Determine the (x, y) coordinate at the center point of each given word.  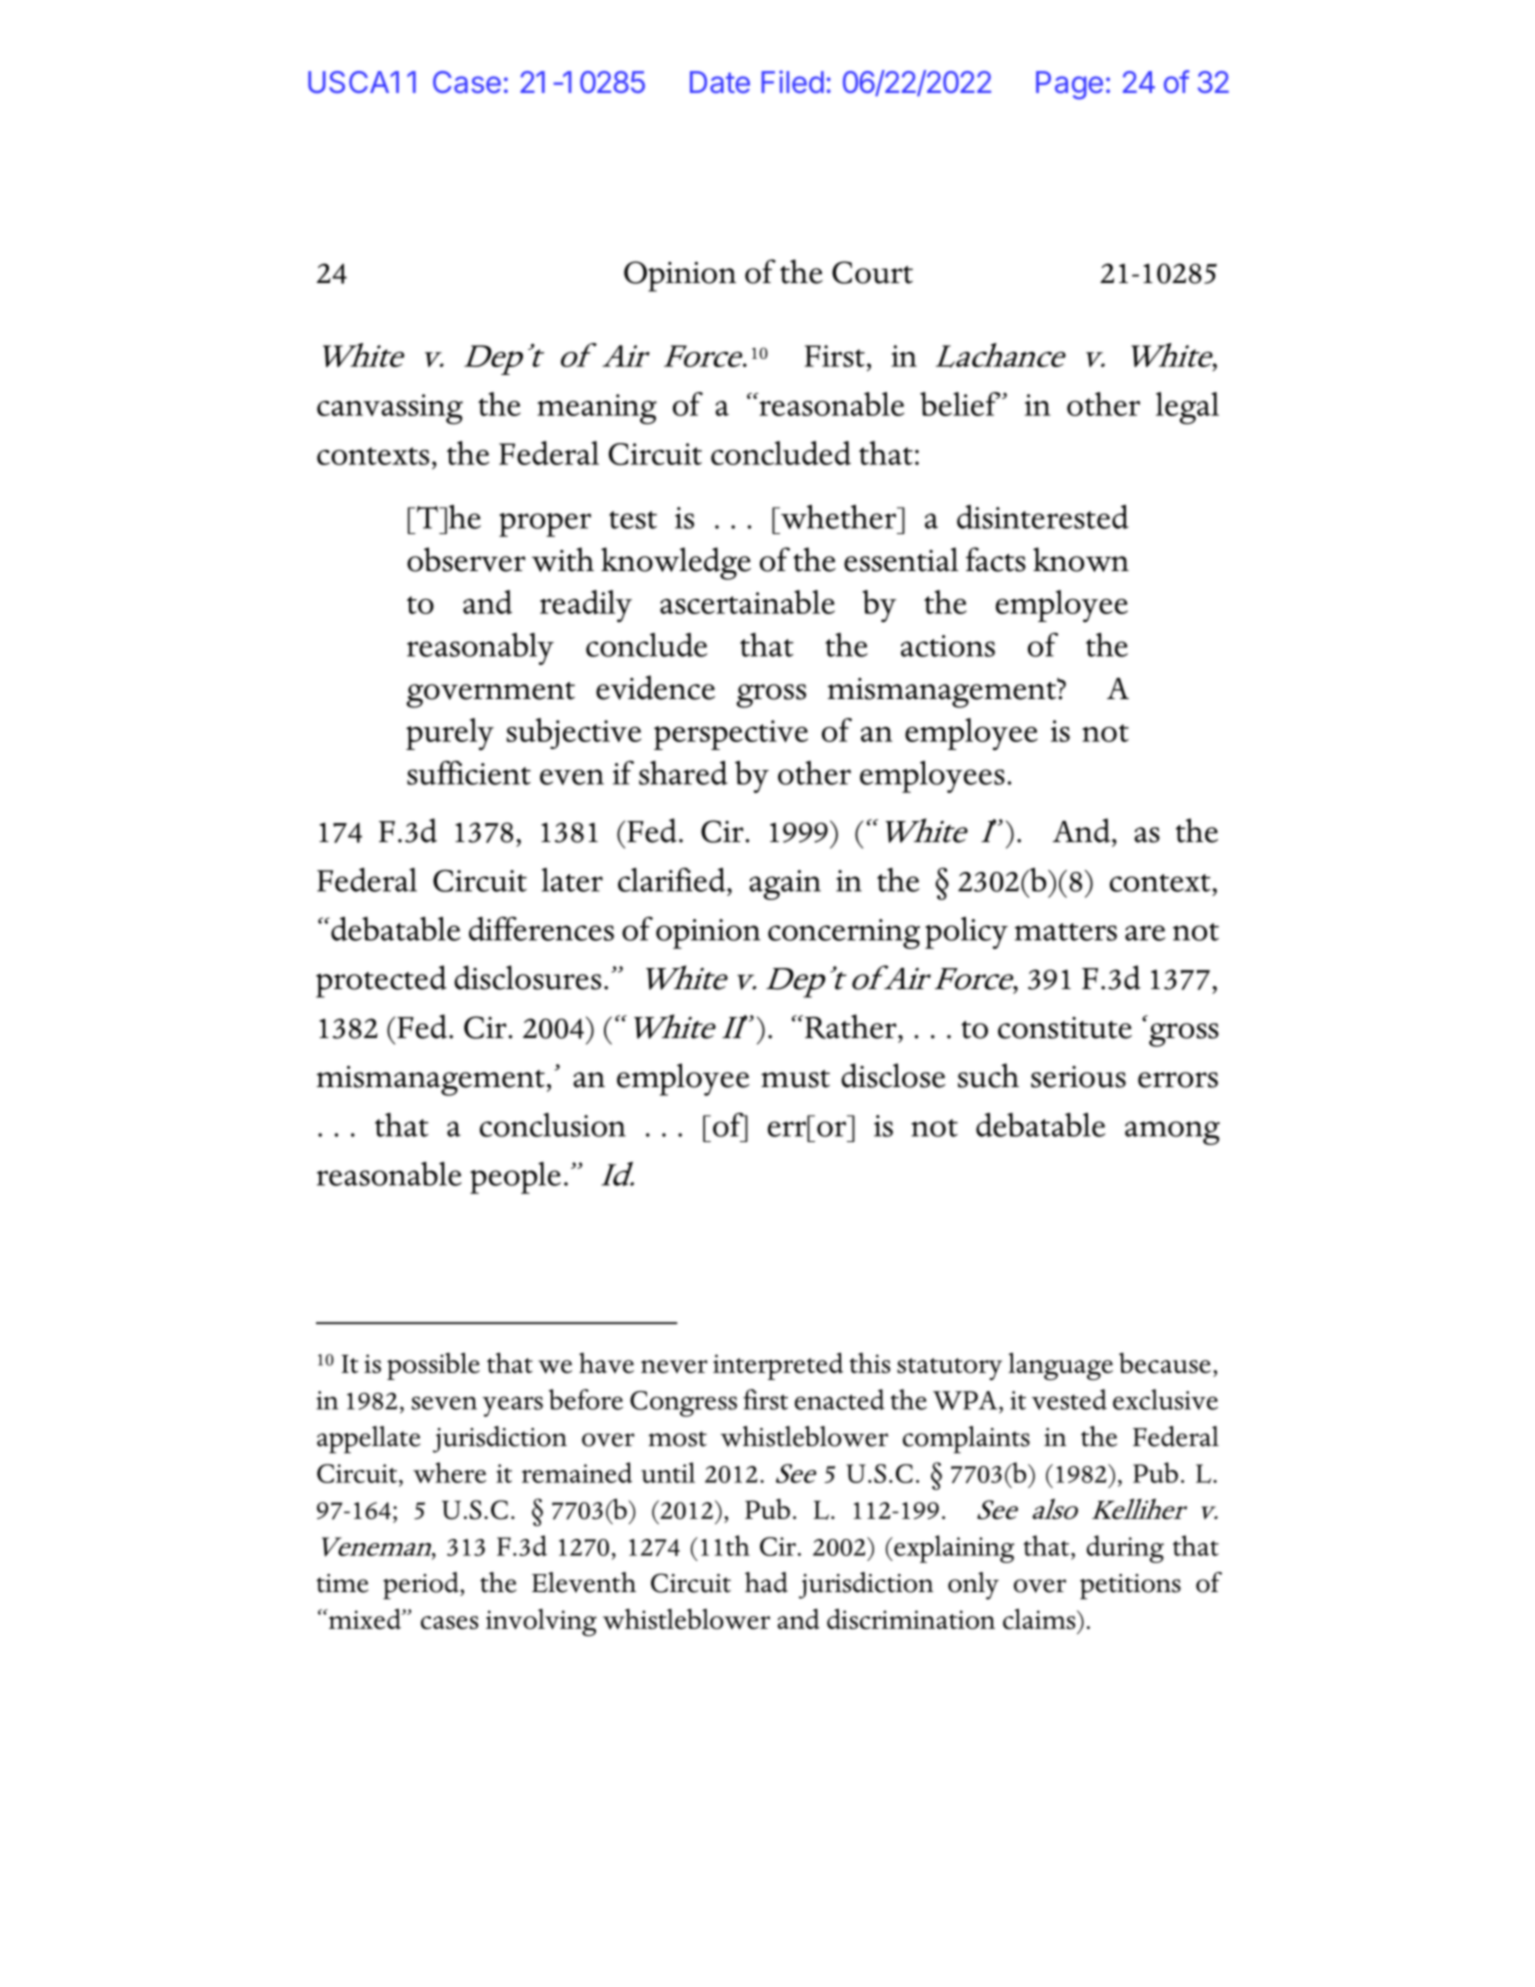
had (766, 1582)
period (422, 1586)
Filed (792, 81)
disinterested (1043, 517)
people (515, 1178)
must (795, 1079)
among (1172, 1133)
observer (466, 559)
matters (1066, 932)
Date (720, 82)
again (785, 885)
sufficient (469, 772)
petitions (1130, 1587)
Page (1069, 85)
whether (838, 517)
